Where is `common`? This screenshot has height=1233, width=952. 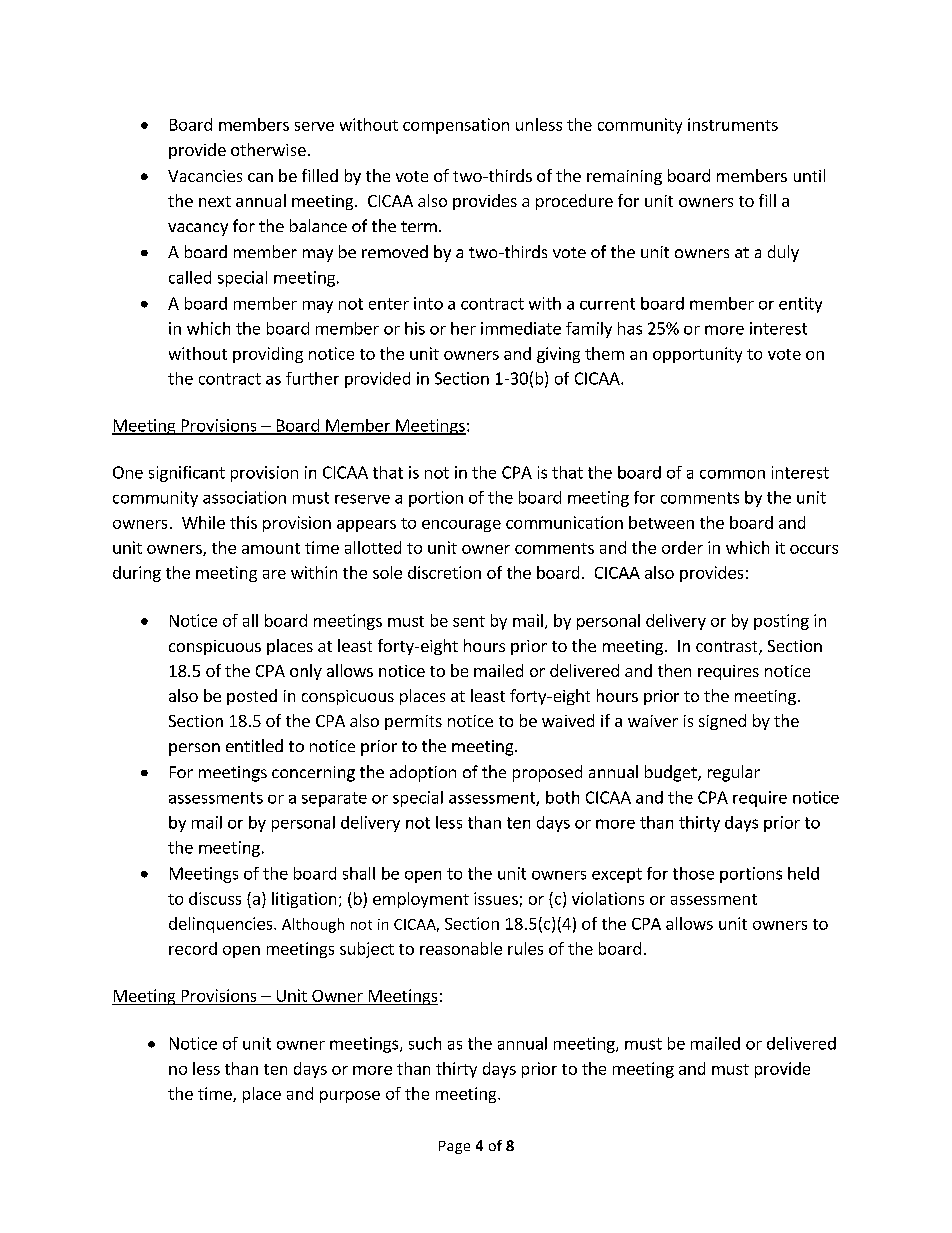
common is located at coordinates (732, 474).
